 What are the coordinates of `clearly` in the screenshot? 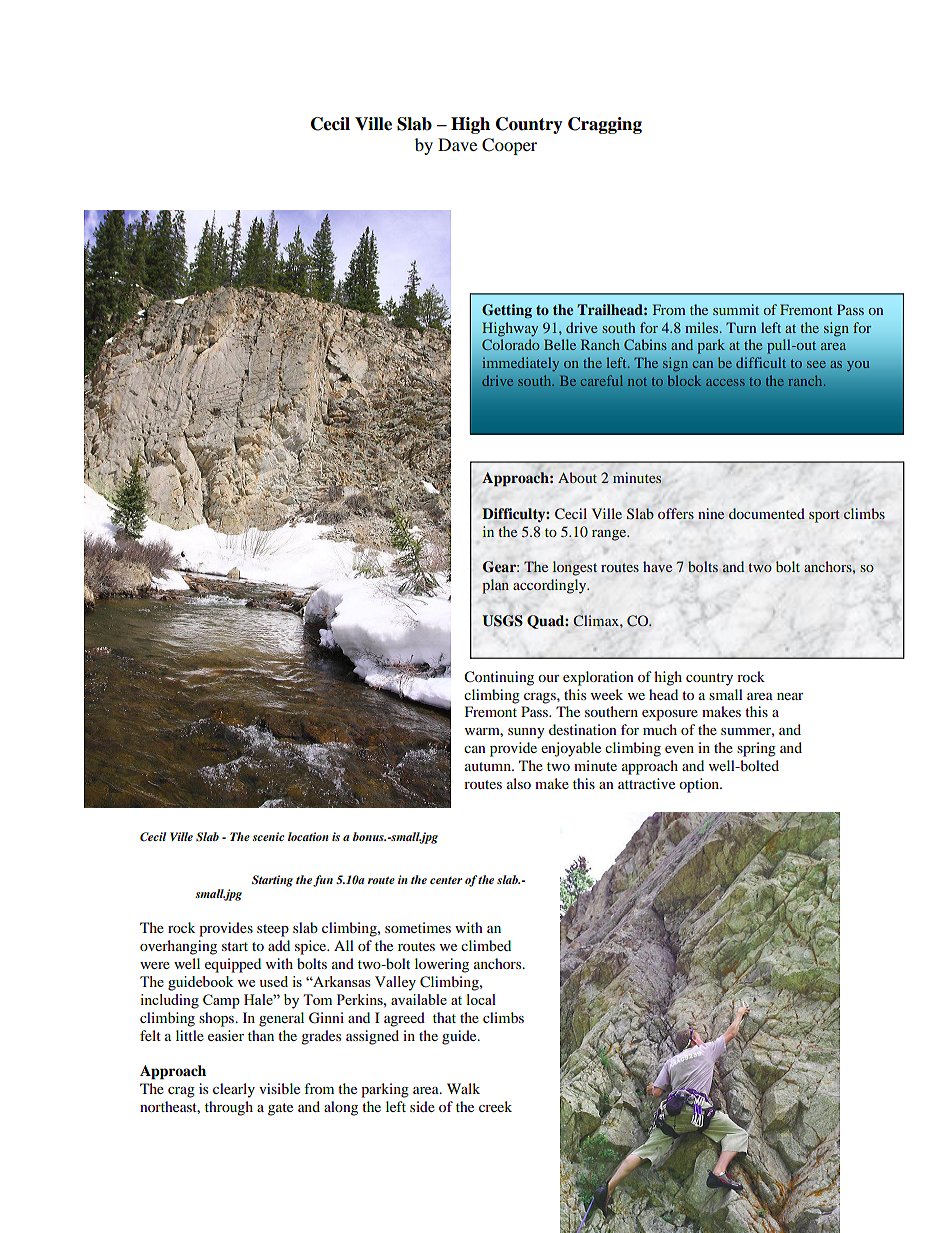 It's located at (234, 1090).
